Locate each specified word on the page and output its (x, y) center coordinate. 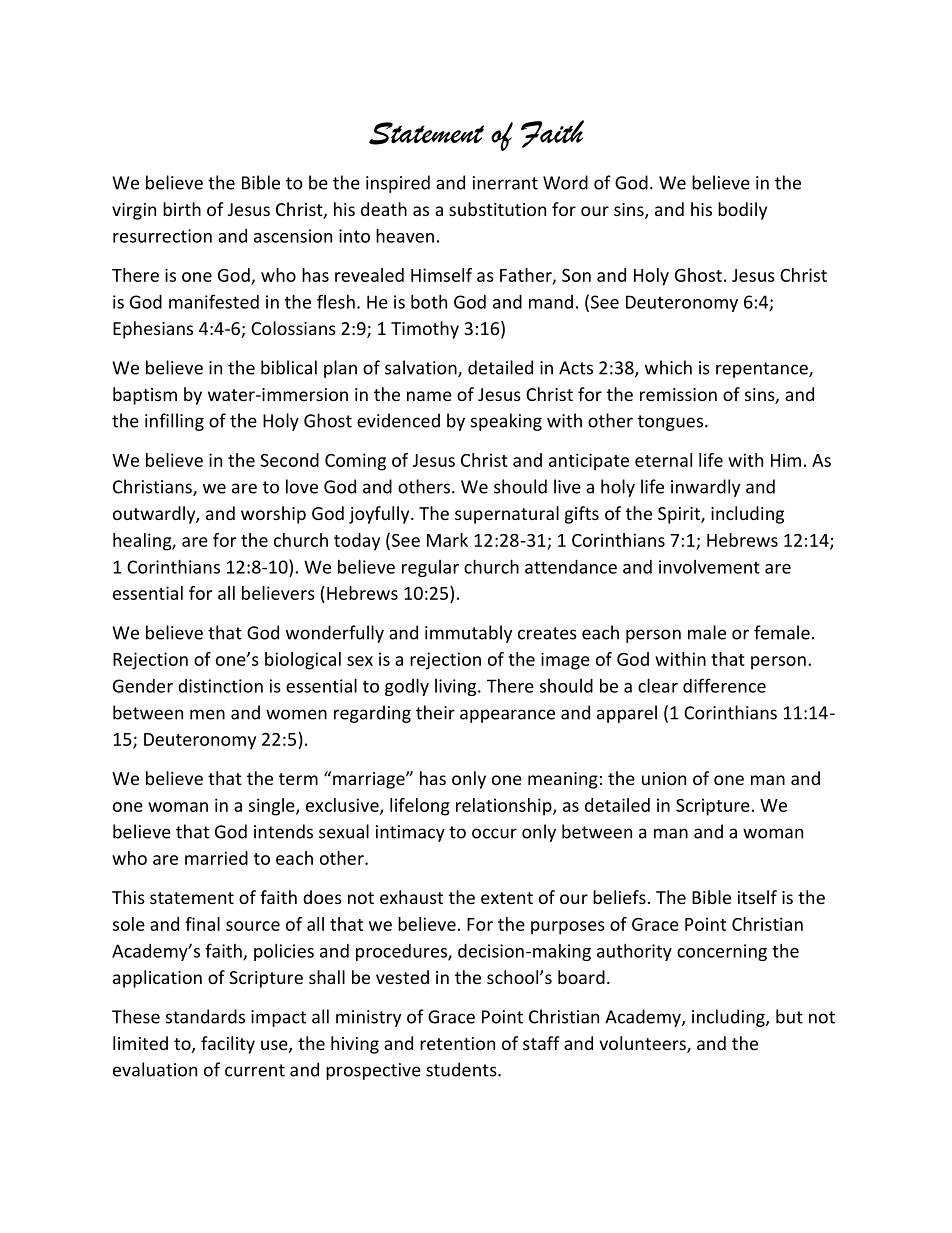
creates (547, 633)
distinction (220, 686)
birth (182, 209)
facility (228, 1045)
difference (724, 685)
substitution (497, 209)
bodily (742, 211)
